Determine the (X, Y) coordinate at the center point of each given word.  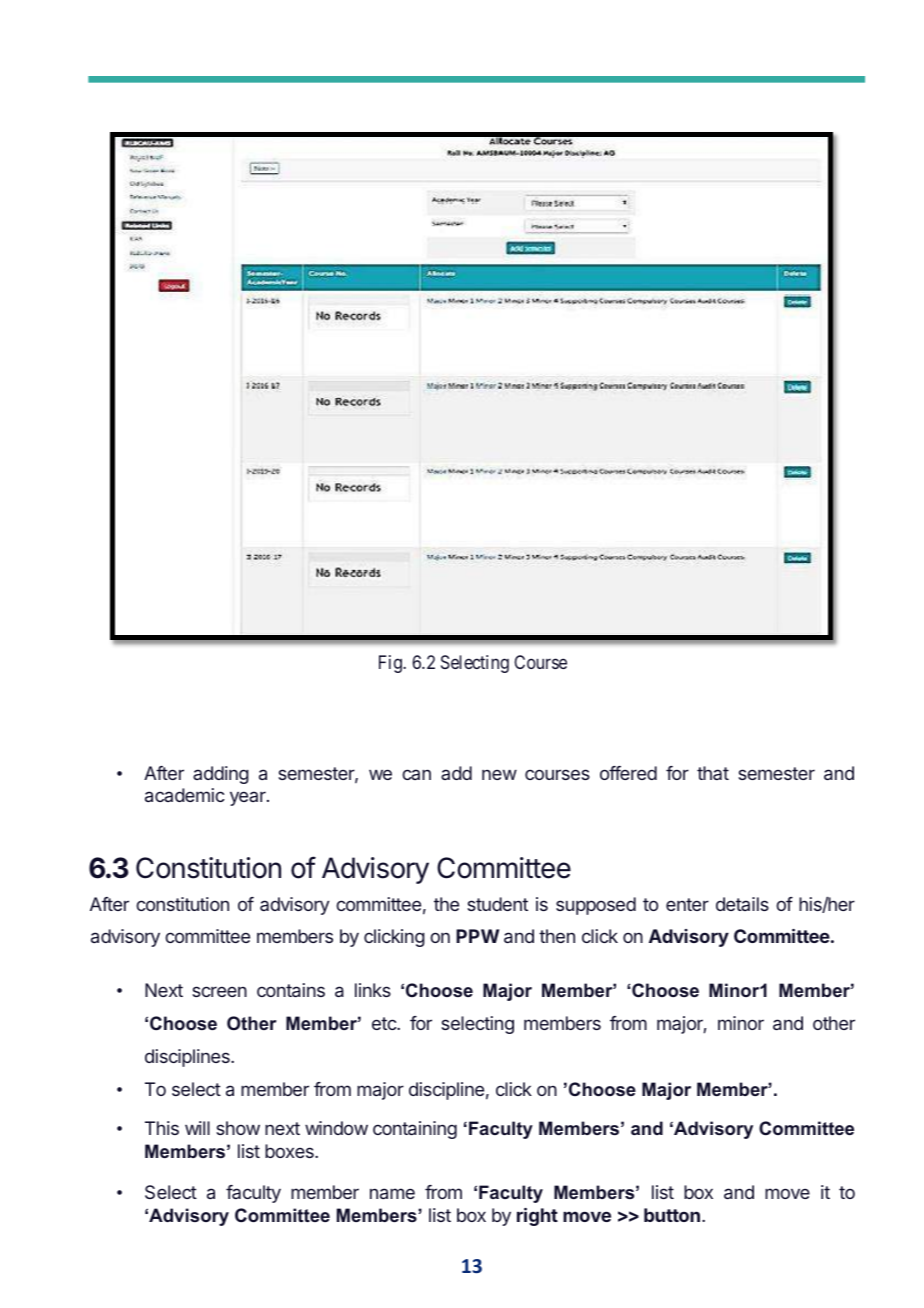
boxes (290, 1151)
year (249, 798)
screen (219, 991)
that (713, 773)
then (557, 936)
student (497, 904)
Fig (391, 664)
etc (385, 1023)
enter (687, 904)
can (416, 774)
